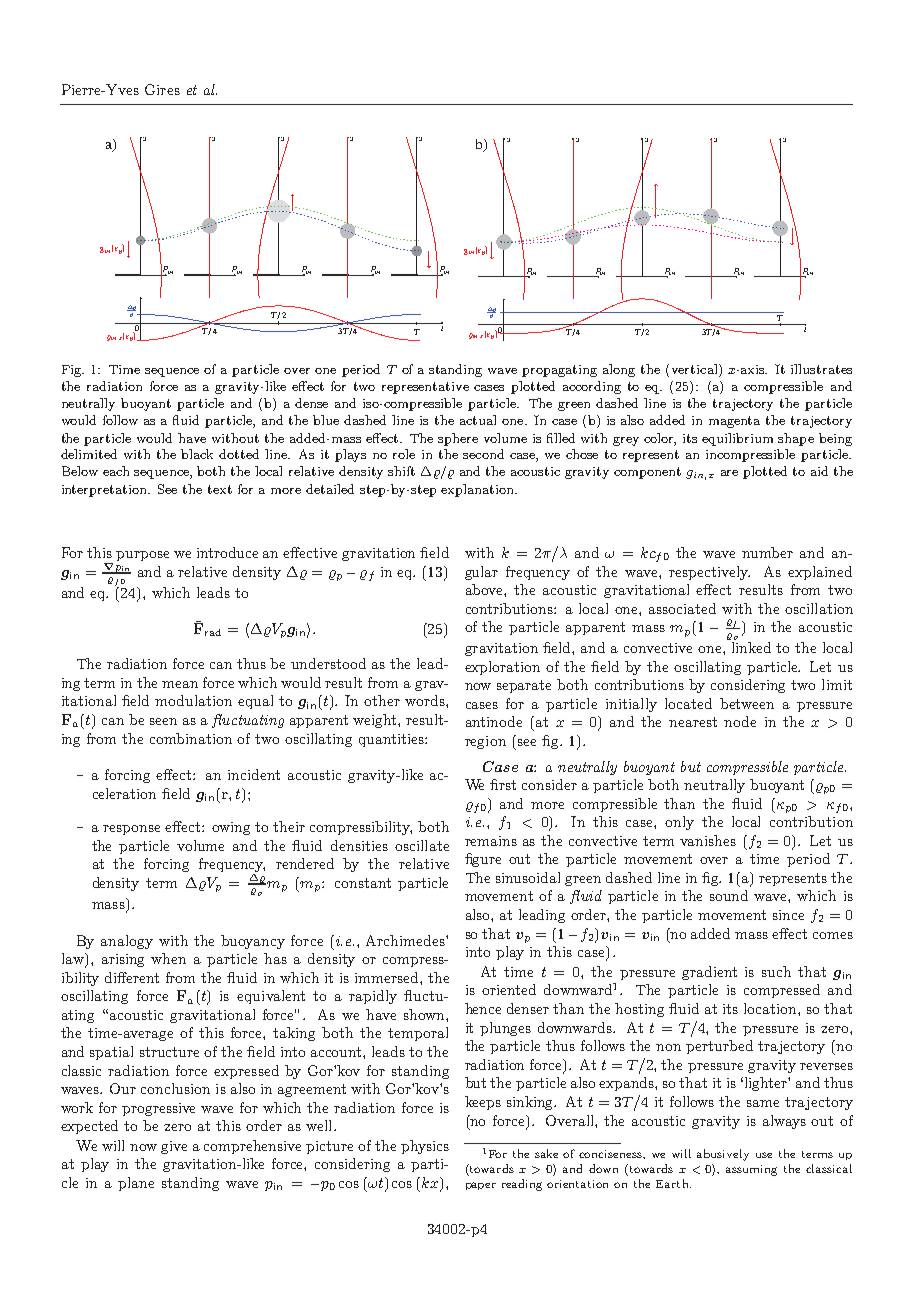 The image size is (924, 1308). What do you see at coordinates (425, 1147) in the screenshot?
I see `physics` at bounding box center [425, 1147].
